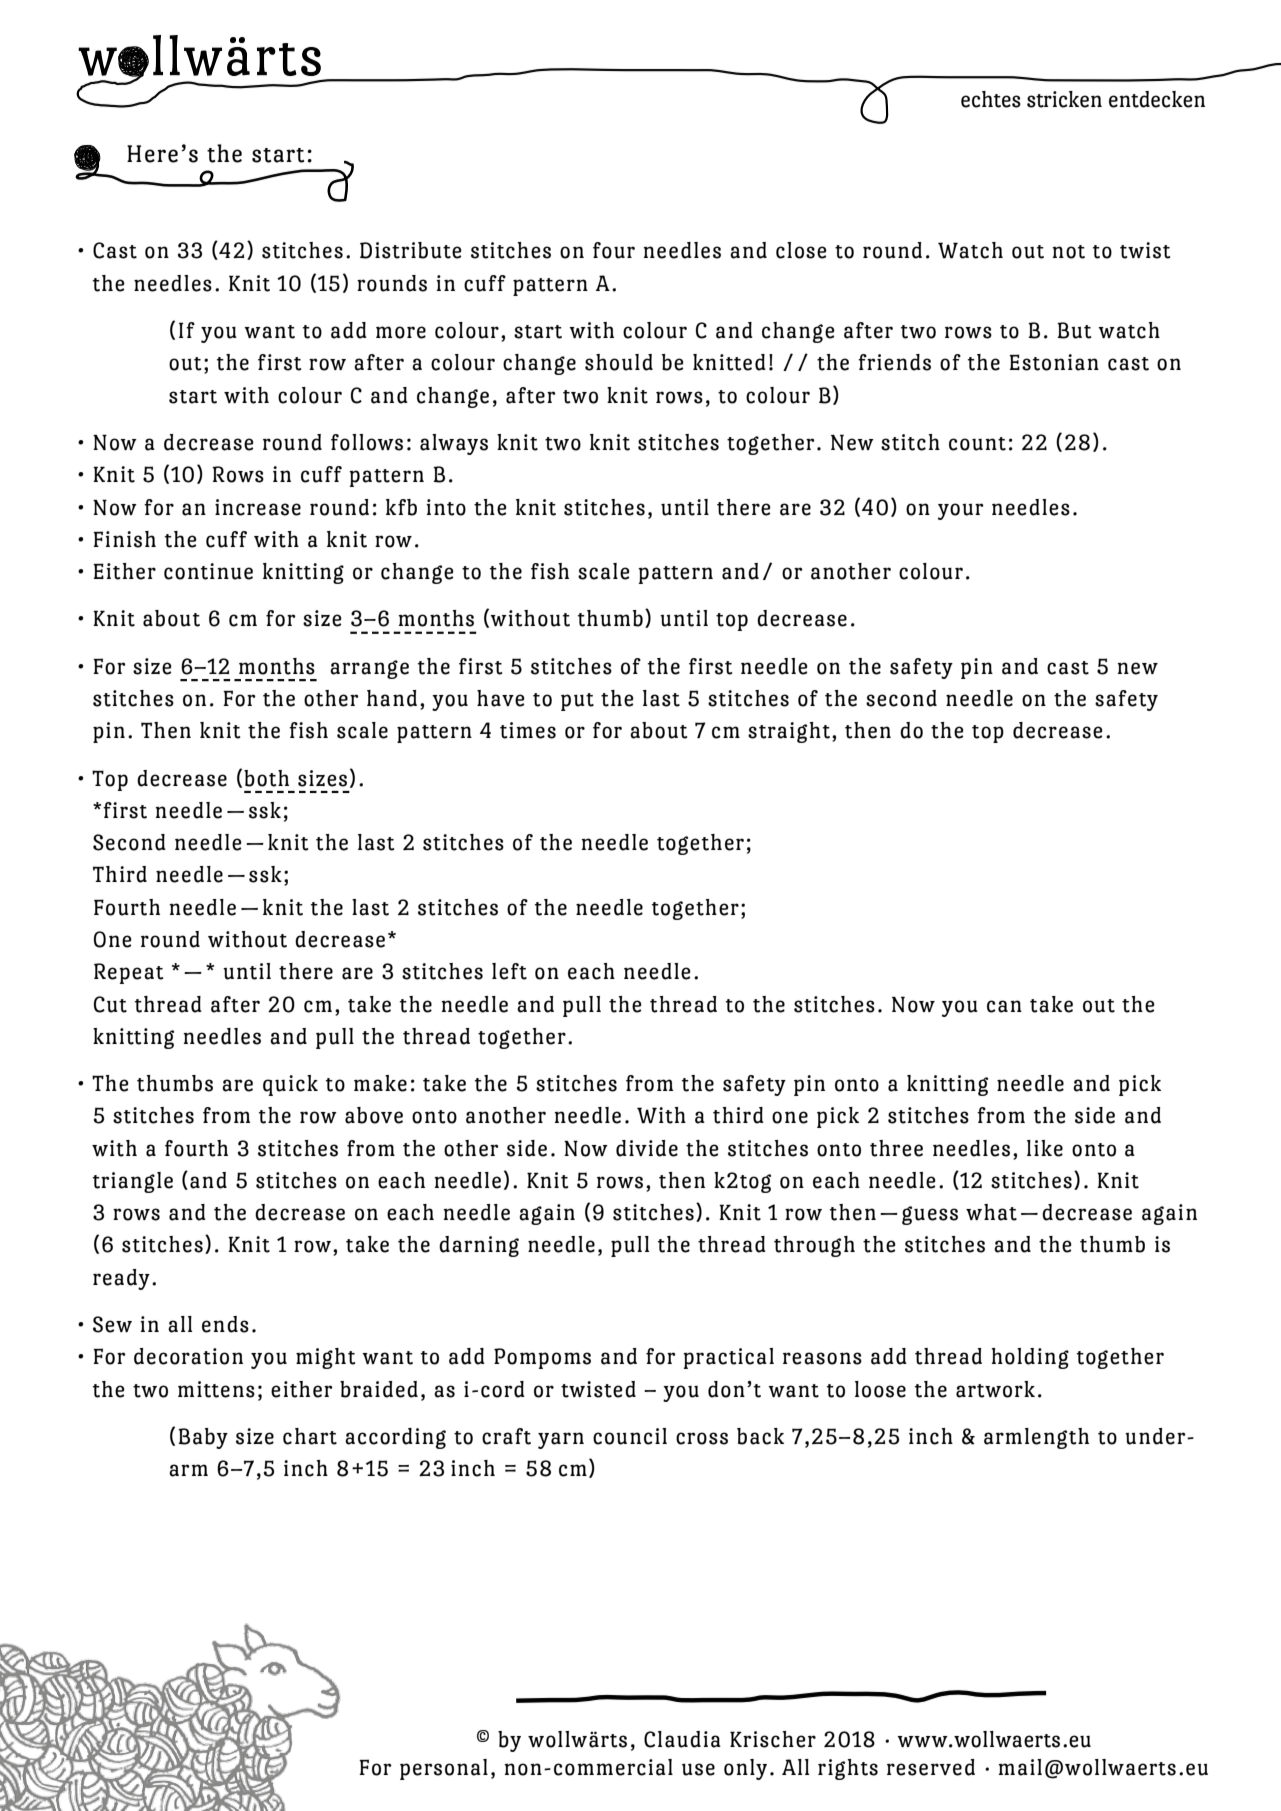 Image resolution: width=1281 pixels, height=1811 pixels. I want to click on decoration, so click(188, 1356).
